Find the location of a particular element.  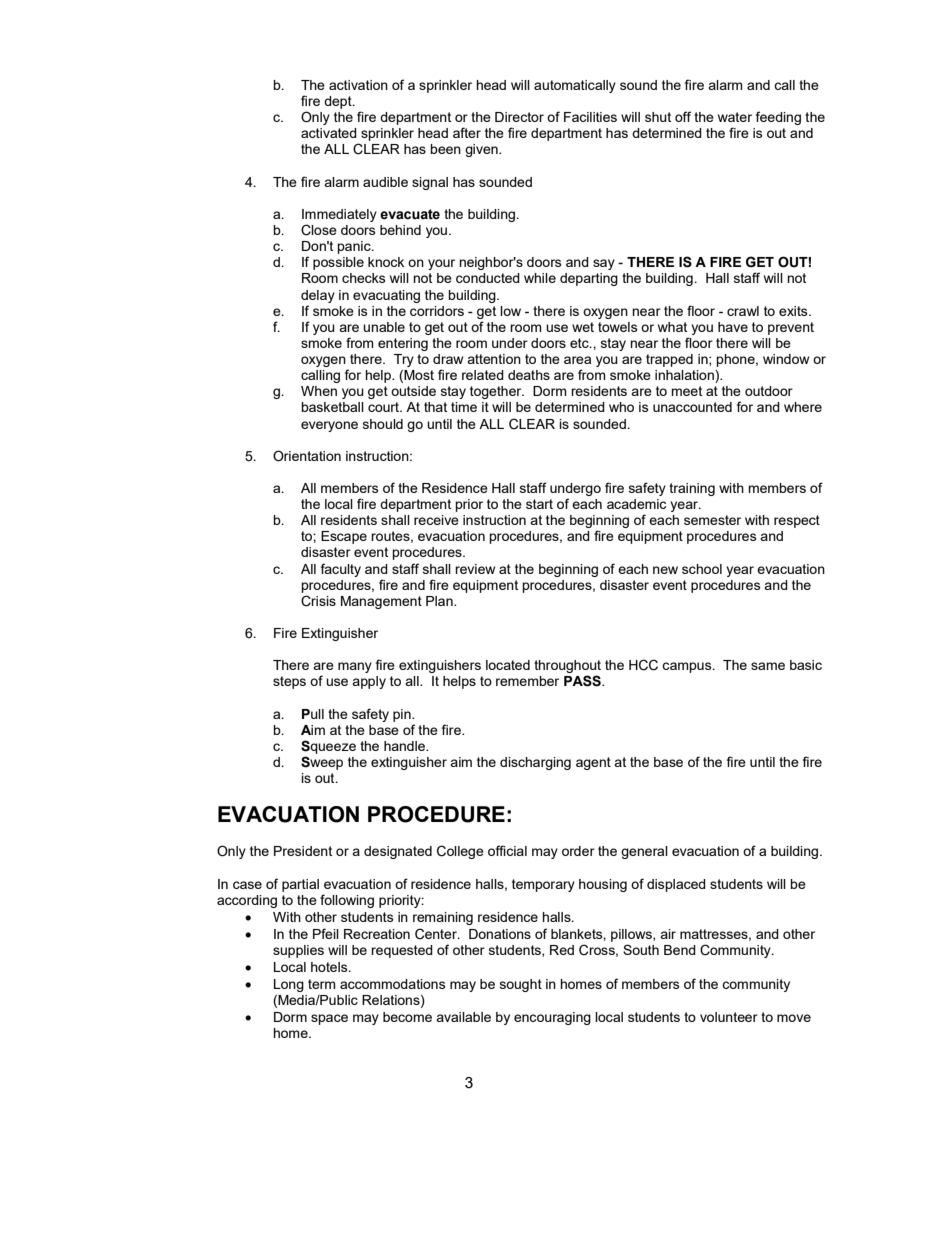

water is located at coordinates (735, 117).
